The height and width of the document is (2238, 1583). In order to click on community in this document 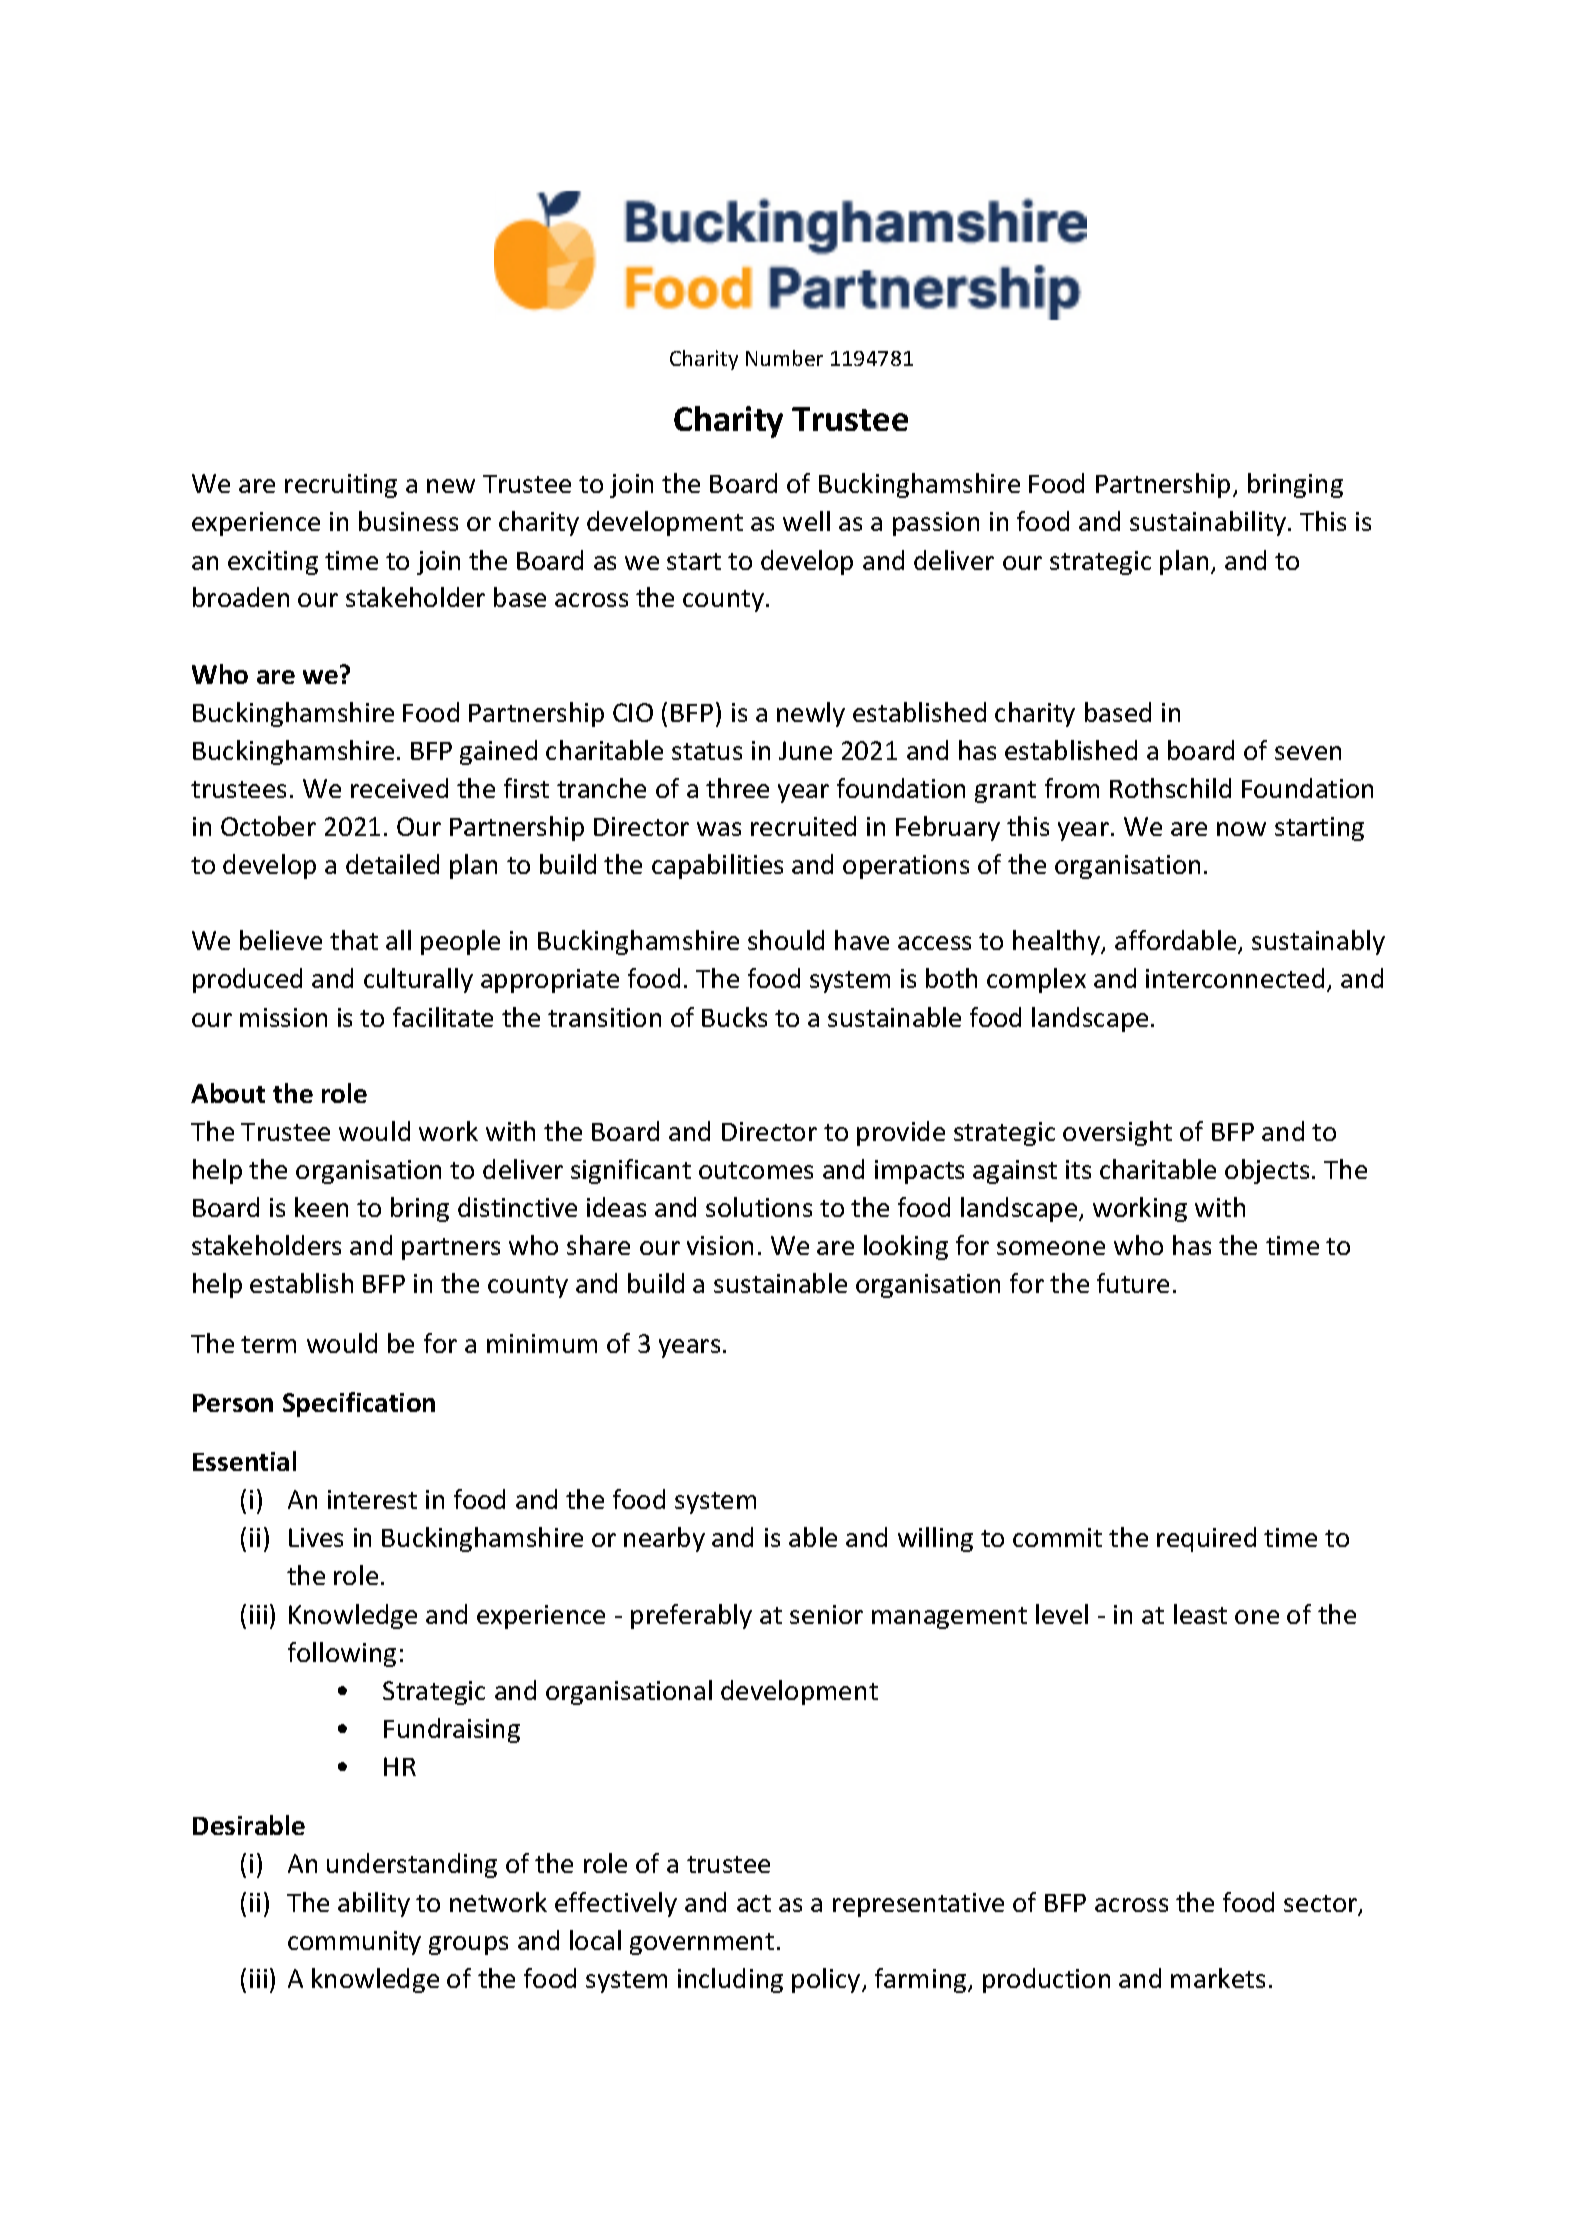, I will do `click(354, 1943)`.
